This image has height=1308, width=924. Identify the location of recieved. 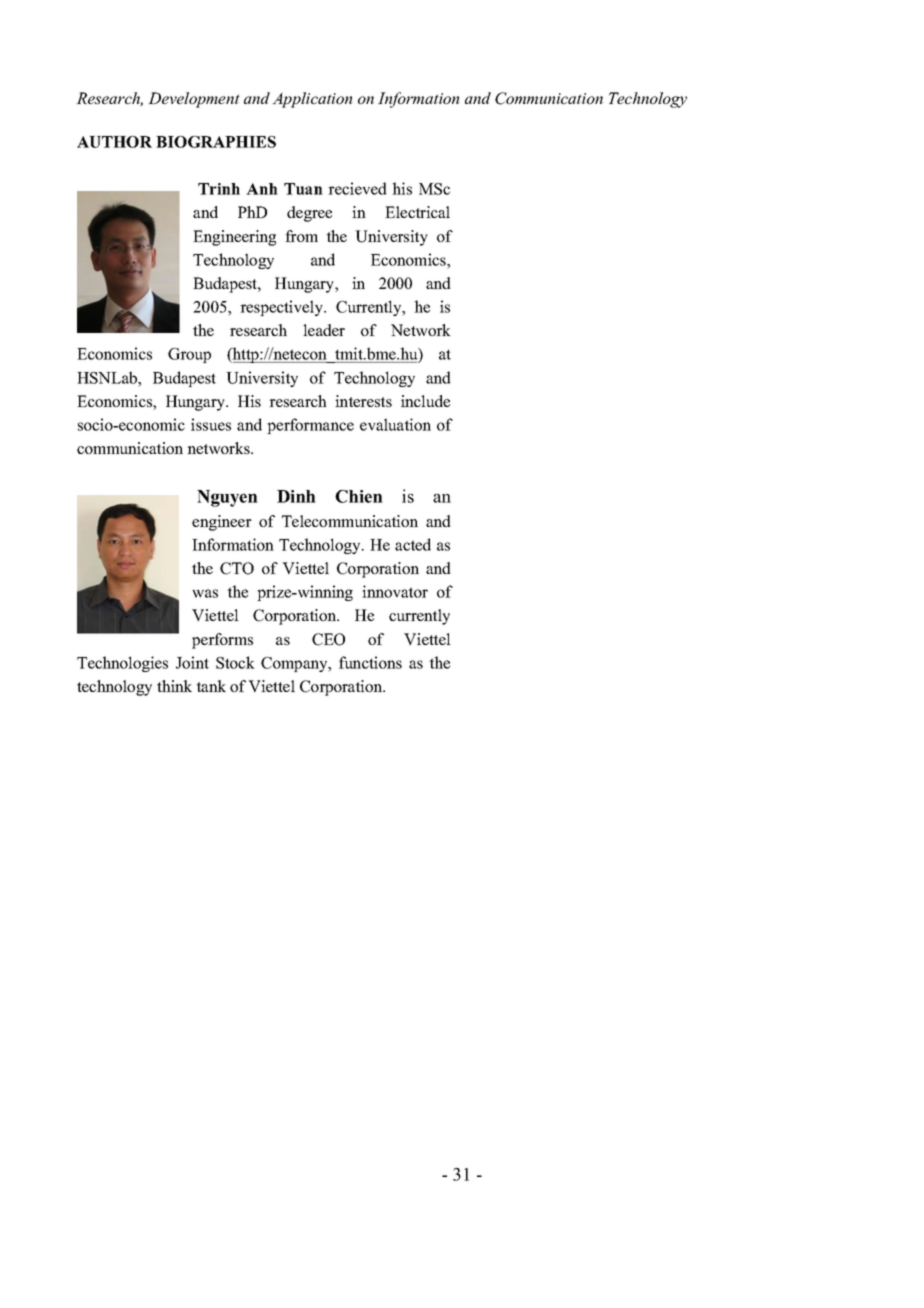
(357, 188).
